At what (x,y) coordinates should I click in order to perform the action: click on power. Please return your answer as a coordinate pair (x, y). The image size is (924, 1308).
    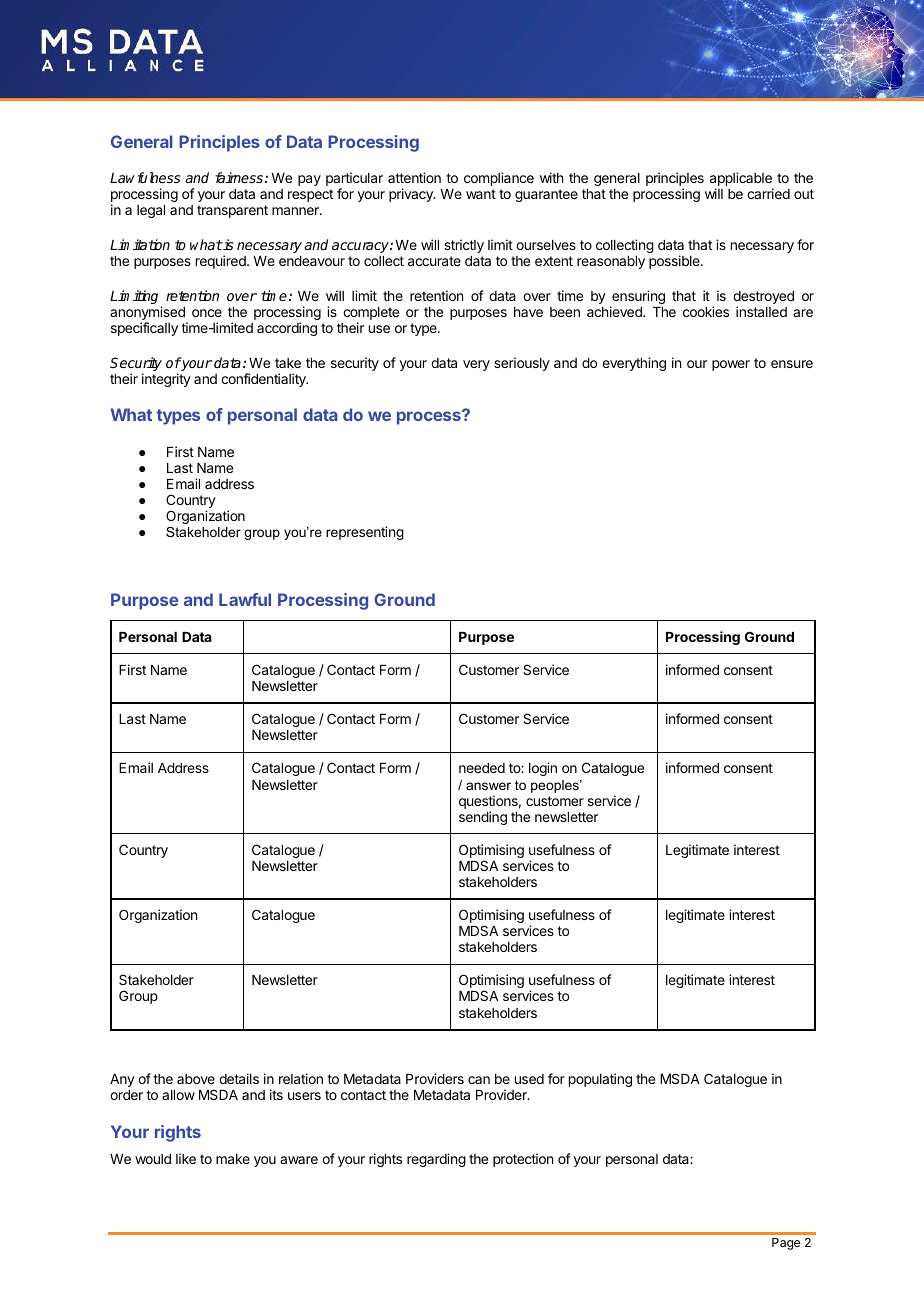
    Looking at the image, I should click on (731, 365).
